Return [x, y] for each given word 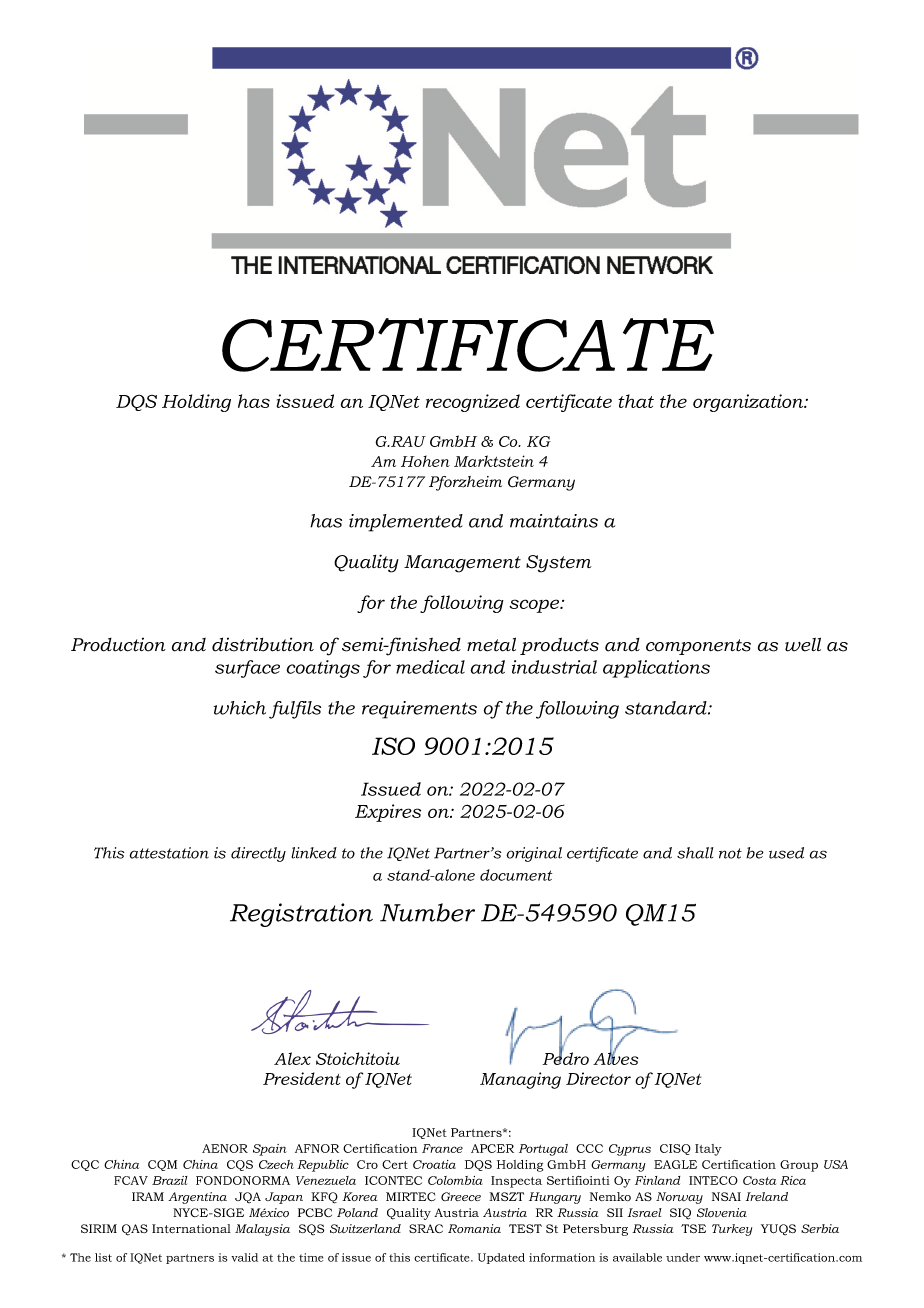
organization [749, 403]
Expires [388, 813]
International [191, 1229]
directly [258, 854]
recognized [473, 403]
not [730, 853]
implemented [406, 523]
